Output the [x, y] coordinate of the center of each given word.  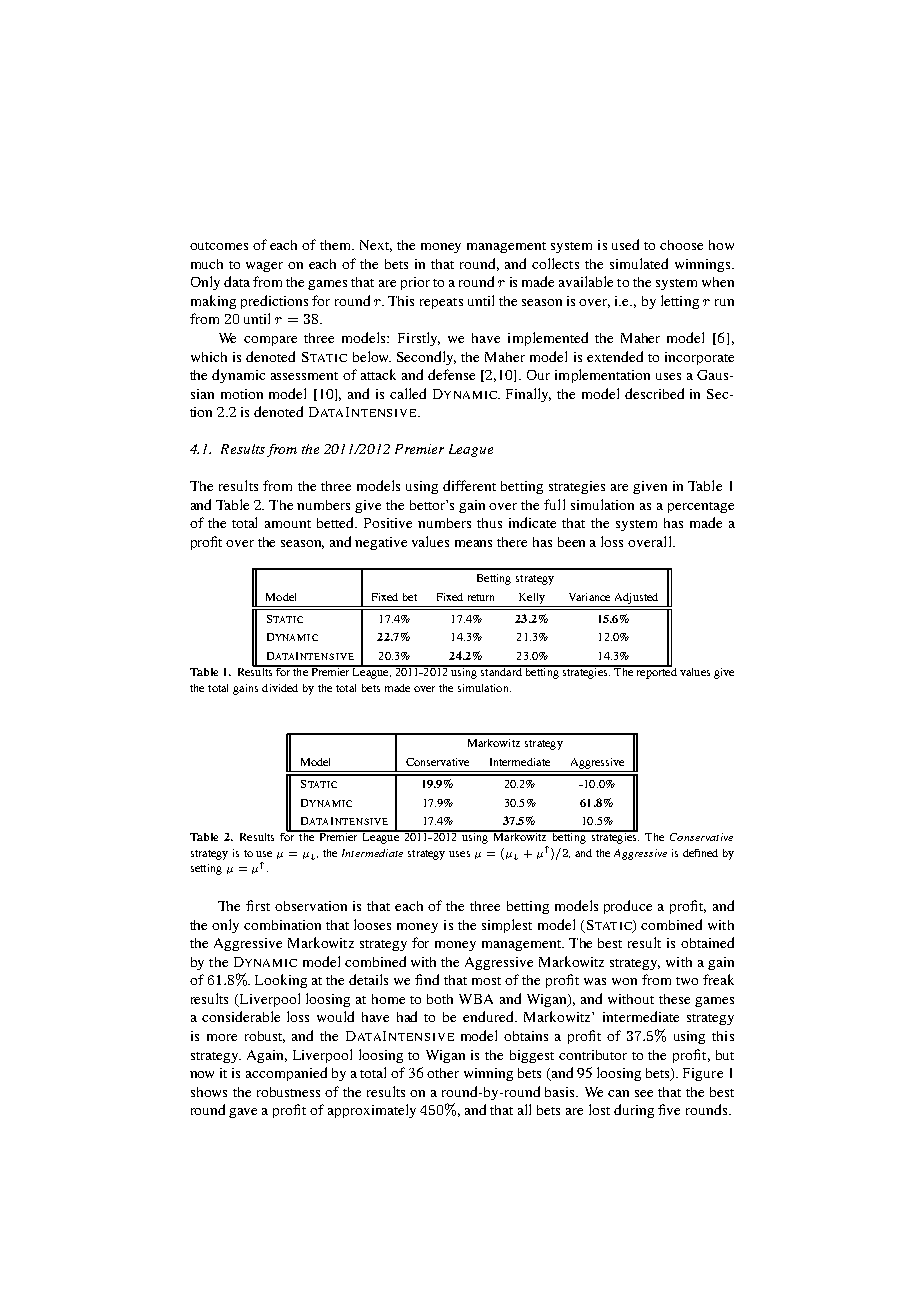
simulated [639, 263]
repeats [441, 303]
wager [264, 267]
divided [280, 688]
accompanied [286, 1074]
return [481, 597]
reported [655, 672]
